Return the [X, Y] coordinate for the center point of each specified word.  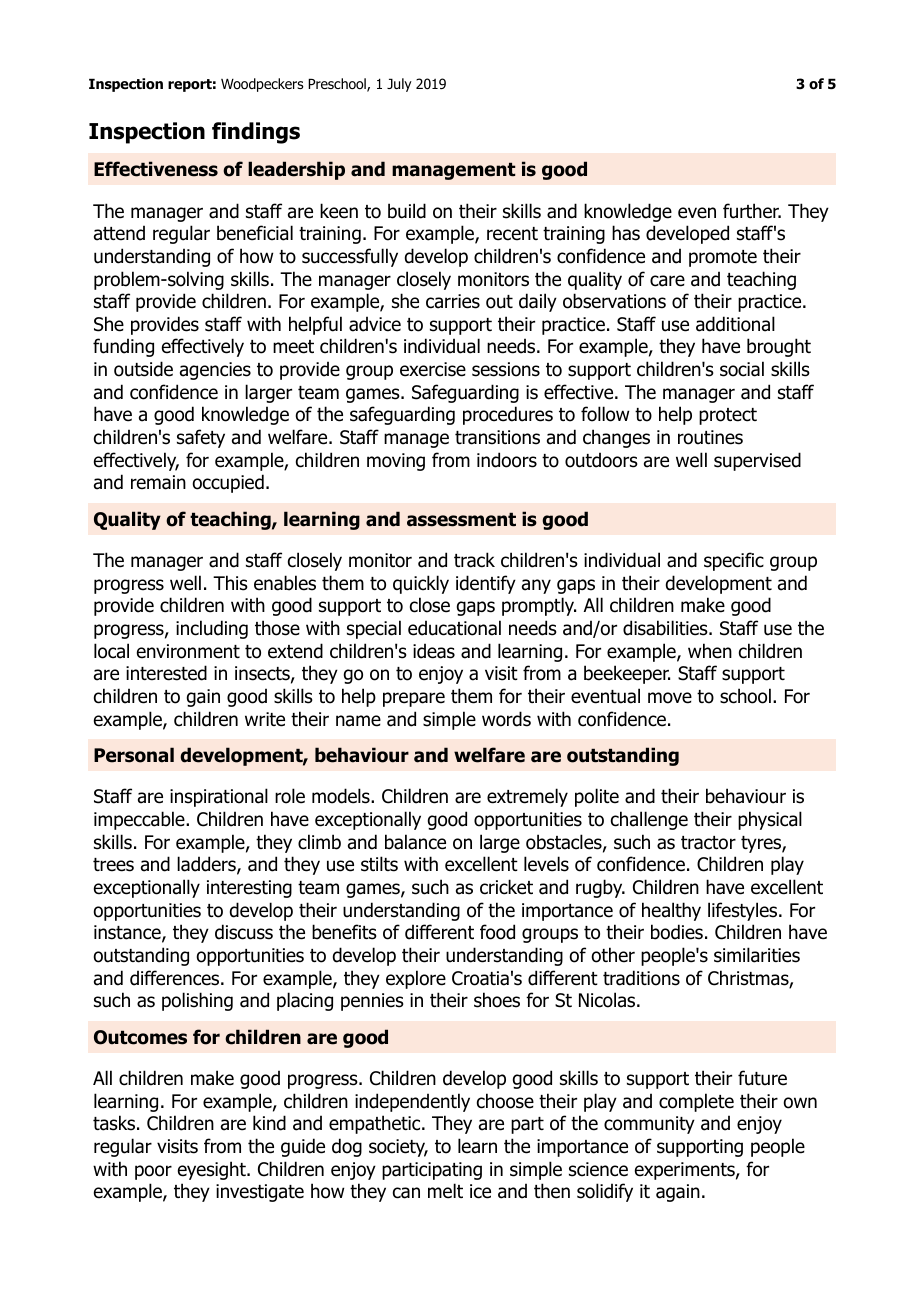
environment [188, 651]
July [399, 85]
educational [454, 628]
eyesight [213, 1170]
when [710, 651]
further [752, 211]
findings [256, 133]
